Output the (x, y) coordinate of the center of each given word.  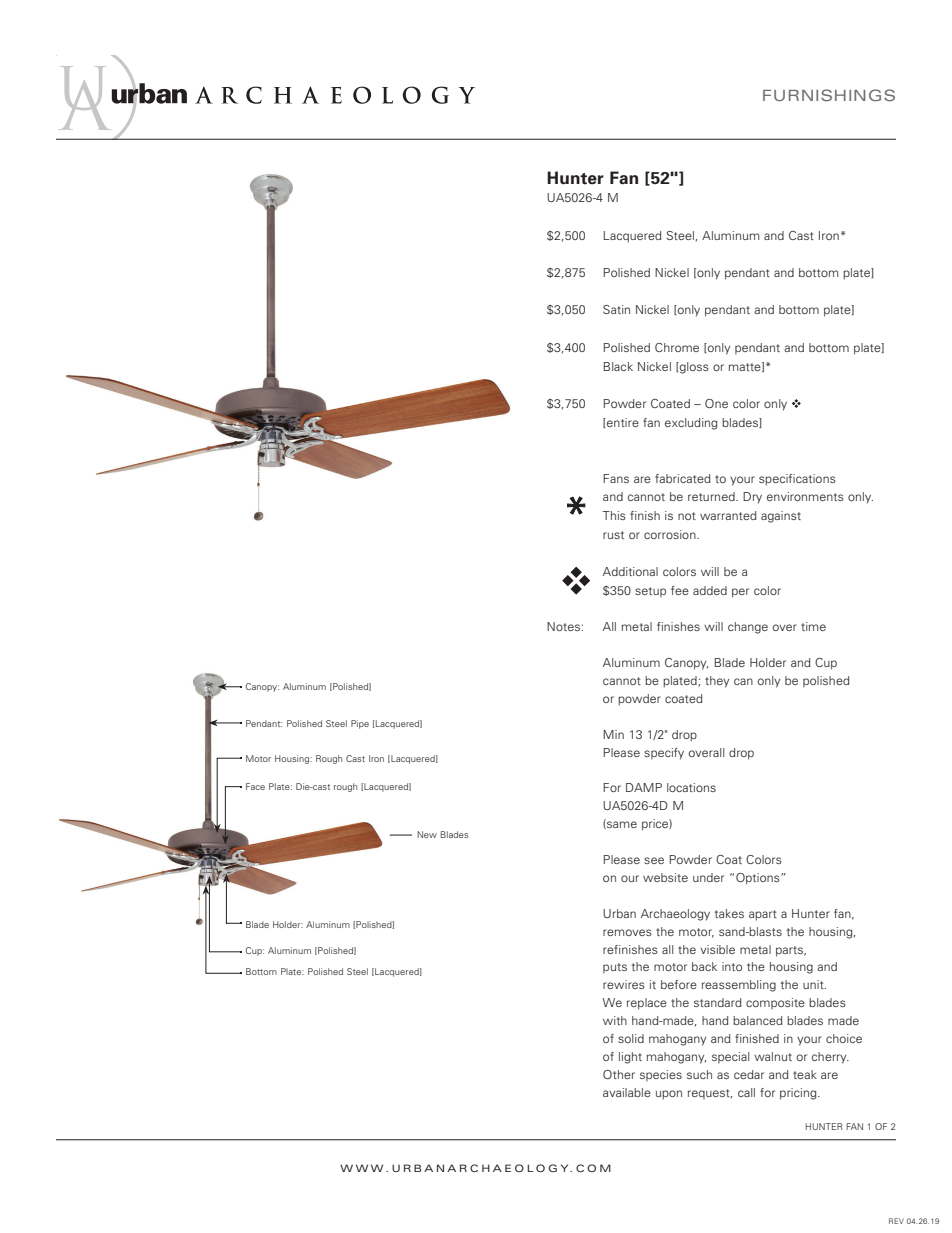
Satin (616, 309)
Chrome (677, 347)
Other (619, 1074)
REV (896, 1221)
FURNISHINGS (829, 95)
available (627, 1092)
